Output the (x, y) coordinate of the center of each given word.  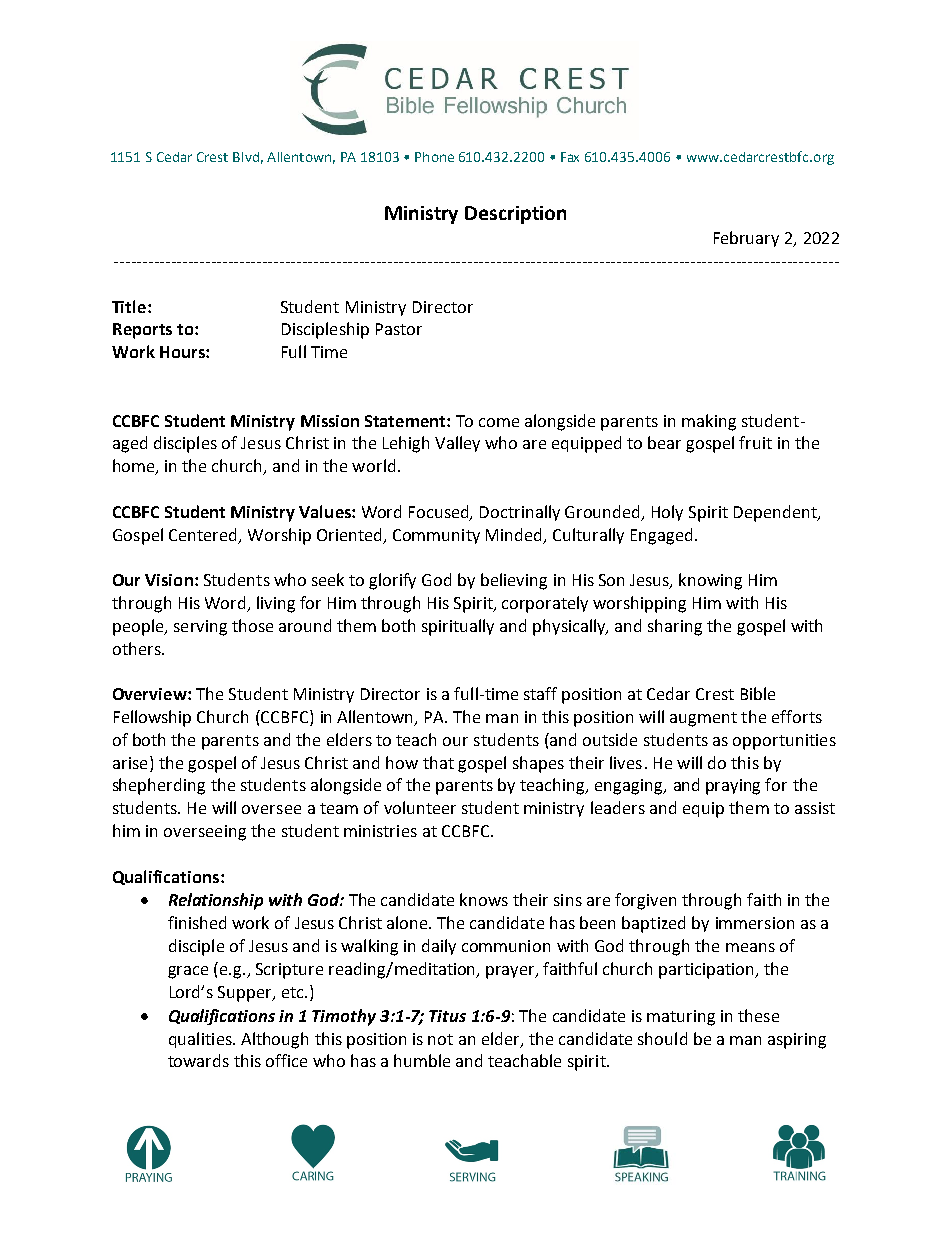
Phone (434, 157)
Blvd (246, 157)
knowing (710, 581)
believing (514, 581)
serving (200, 628)
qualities (201, 1040)
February (746, 239)
